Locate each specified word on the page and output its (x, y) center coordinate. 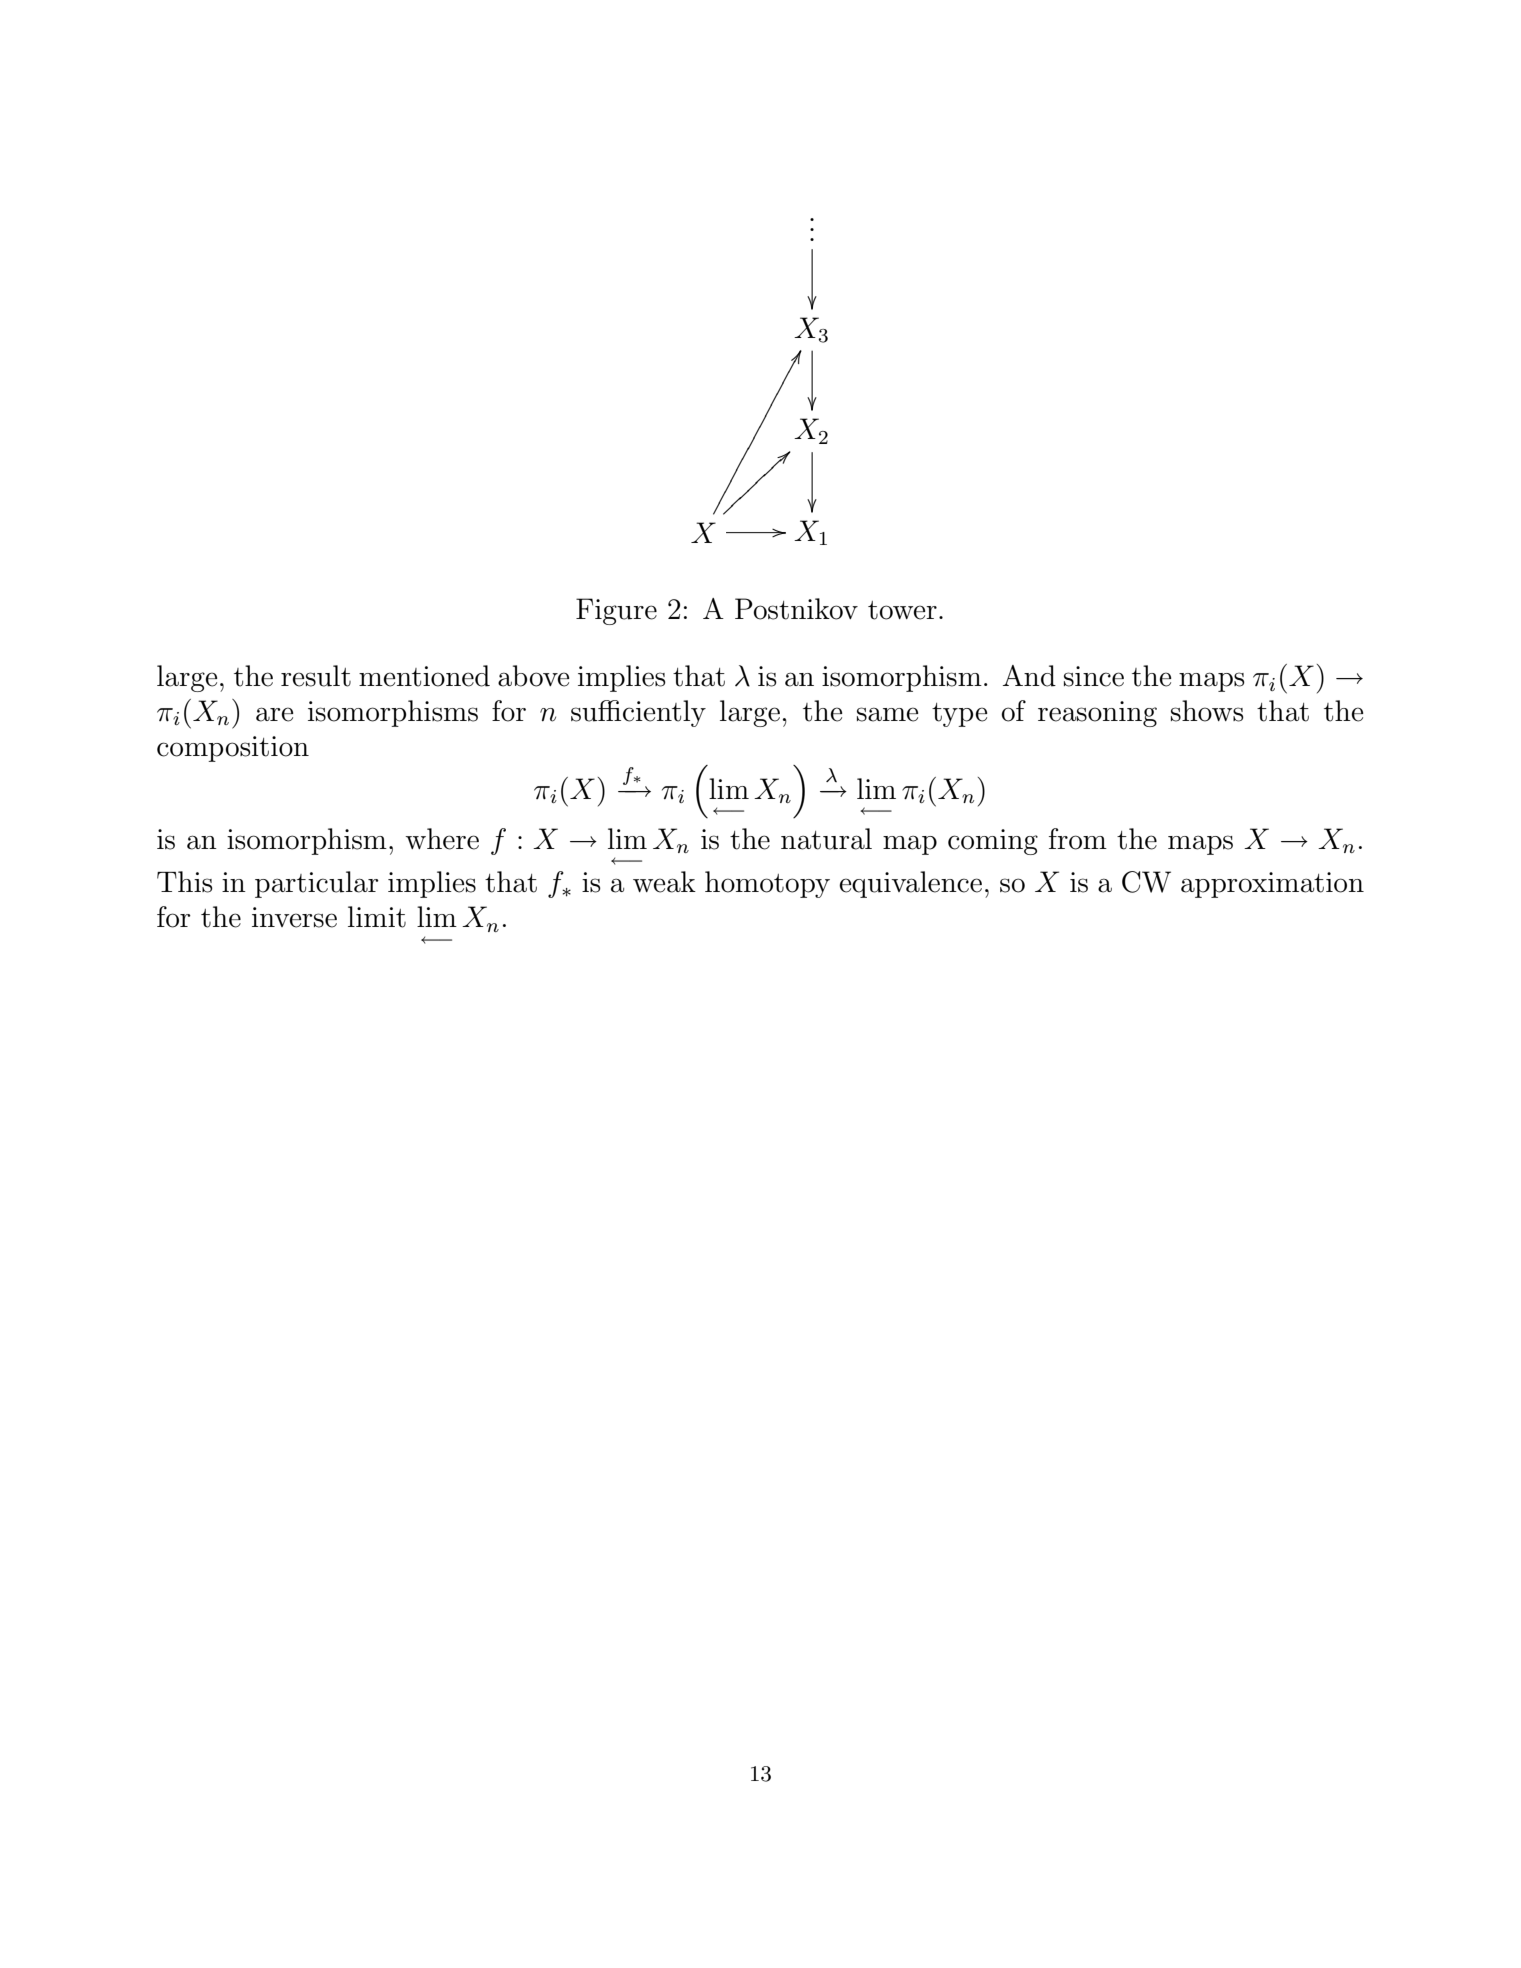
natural (826, 839)
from (1078, 839)
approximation (1272, 885)
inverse (294, 917)
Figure (616, 611)
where (442, 839)
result (316, 676)
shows (1207, 711)
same (888, 714)
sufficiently (638, 713)
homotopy (767, 884)
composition (233, 749)
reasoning (1097, 714)
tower (902, 610)
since (1094, 676)
